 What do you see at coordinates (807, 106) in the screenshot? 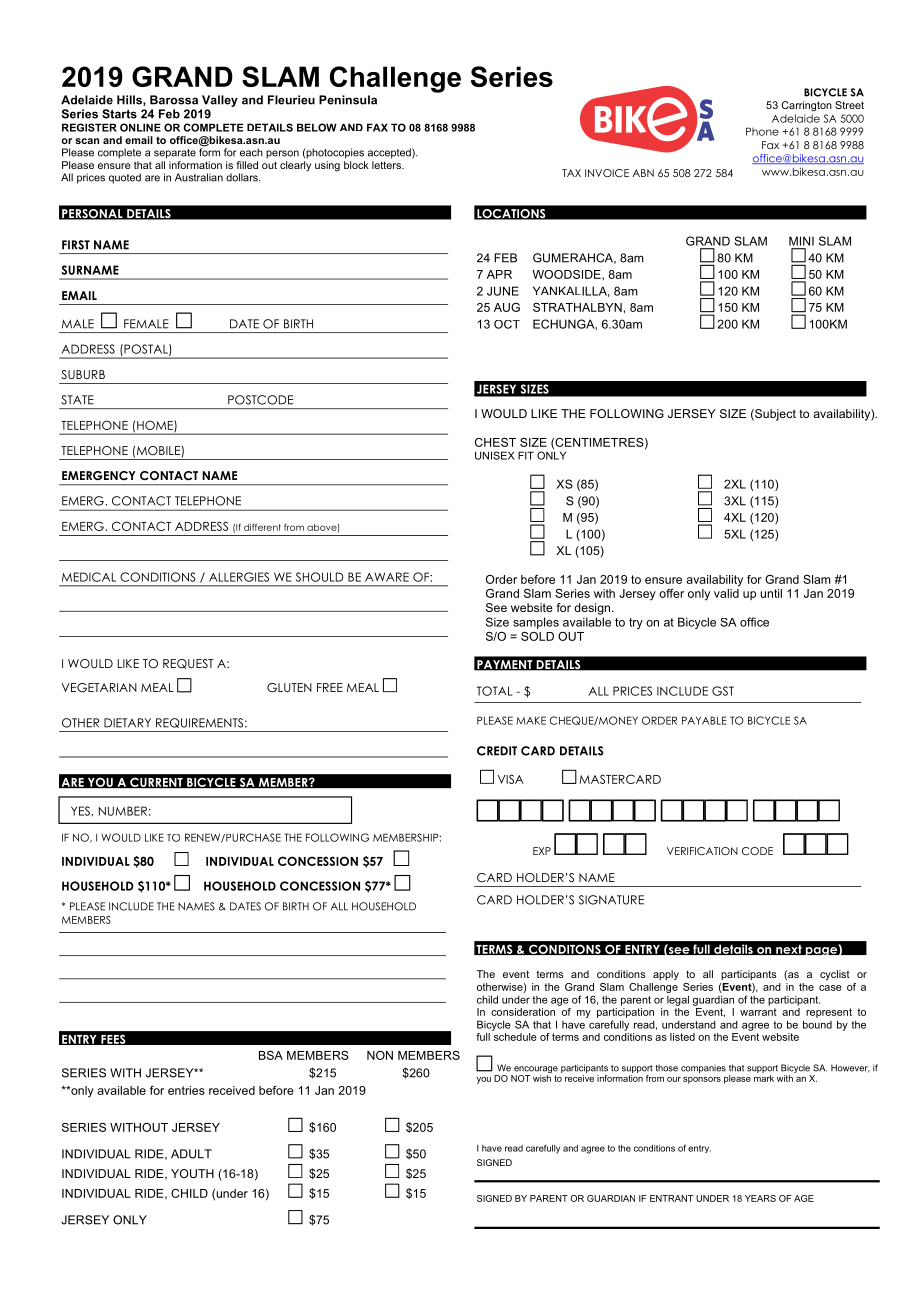
I see `Carrington` at bounding box center [807, 106].
